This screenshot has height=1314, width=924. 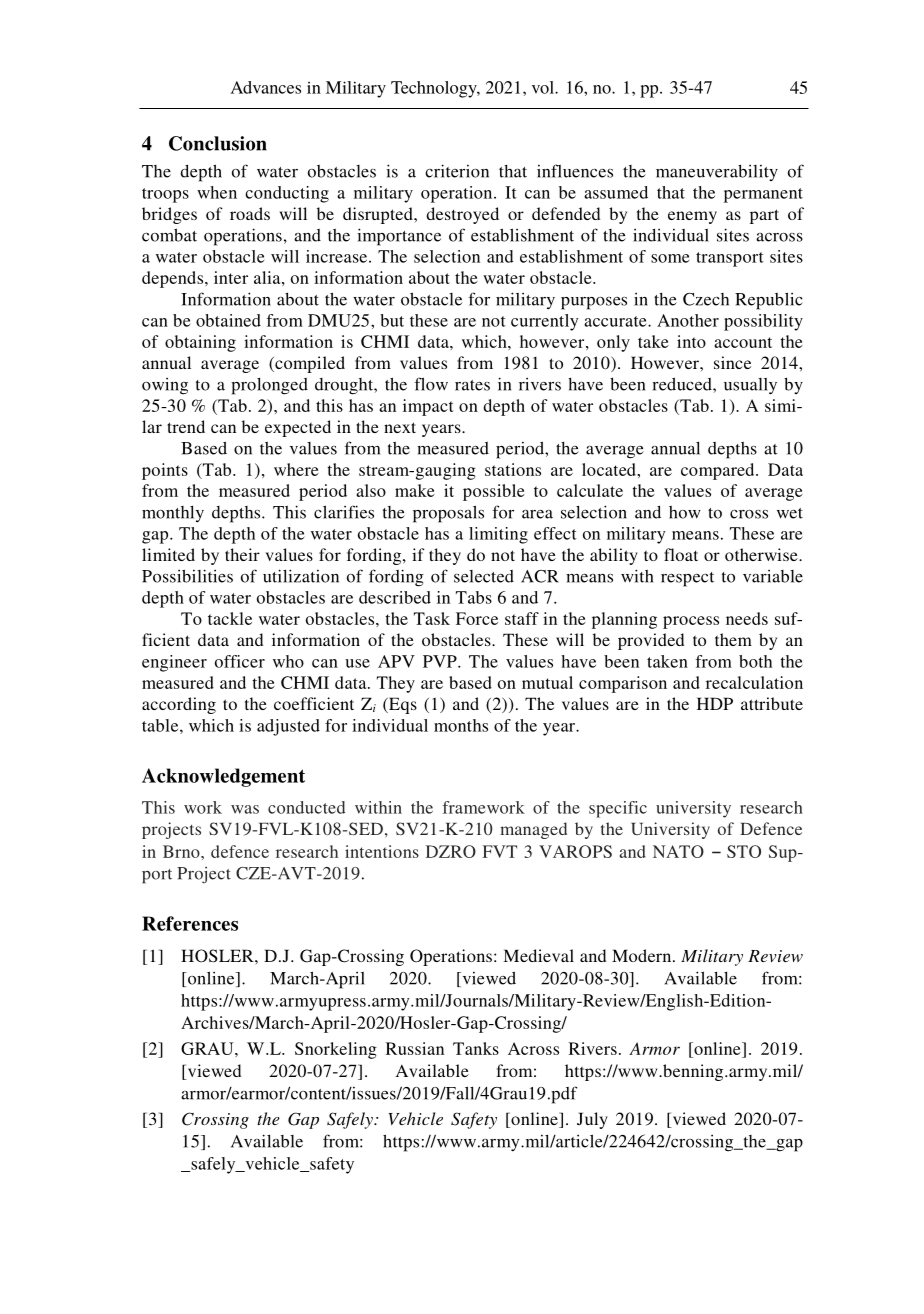 I want to click on permanent, so click(x=763, y=195).
